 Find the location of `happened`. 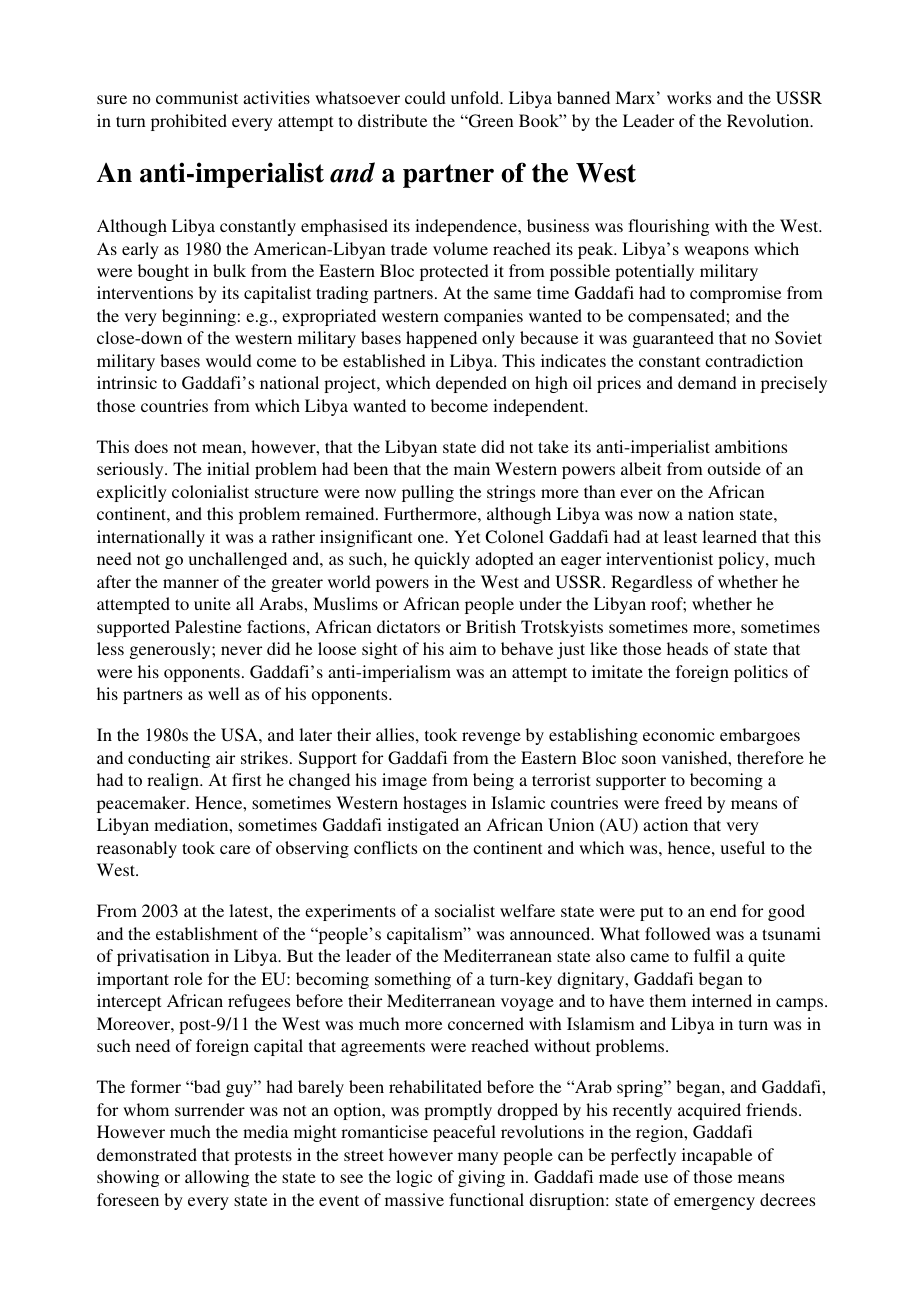

happened is located at coordinates (441, 339).
